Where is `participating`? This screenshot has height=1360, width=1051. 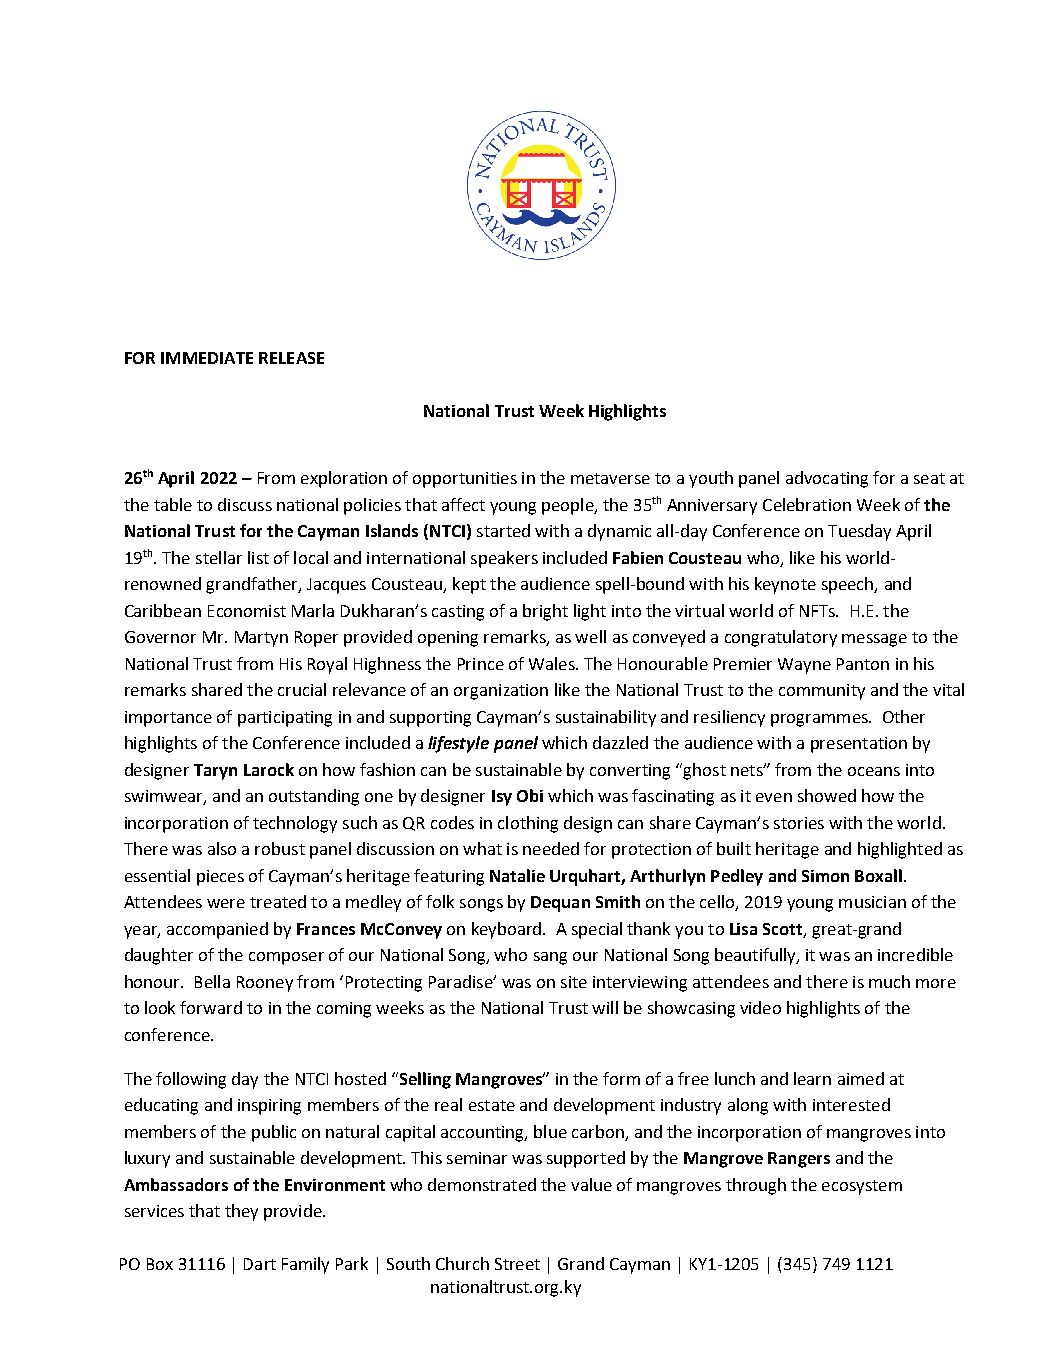 participating is located at coordinates (285, 719).
